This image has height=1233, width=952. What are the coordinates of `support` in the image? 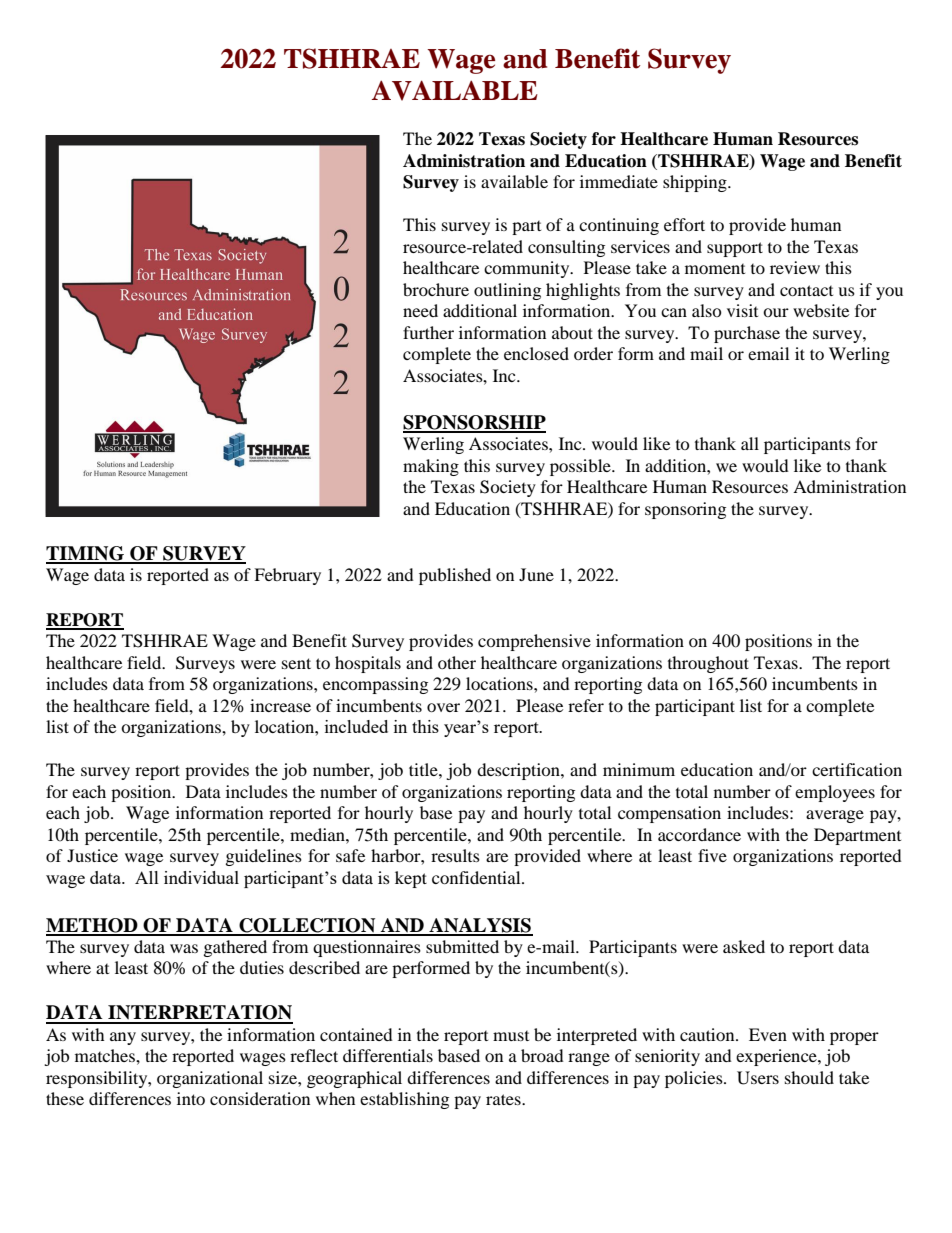 It's located at (735, 249).
